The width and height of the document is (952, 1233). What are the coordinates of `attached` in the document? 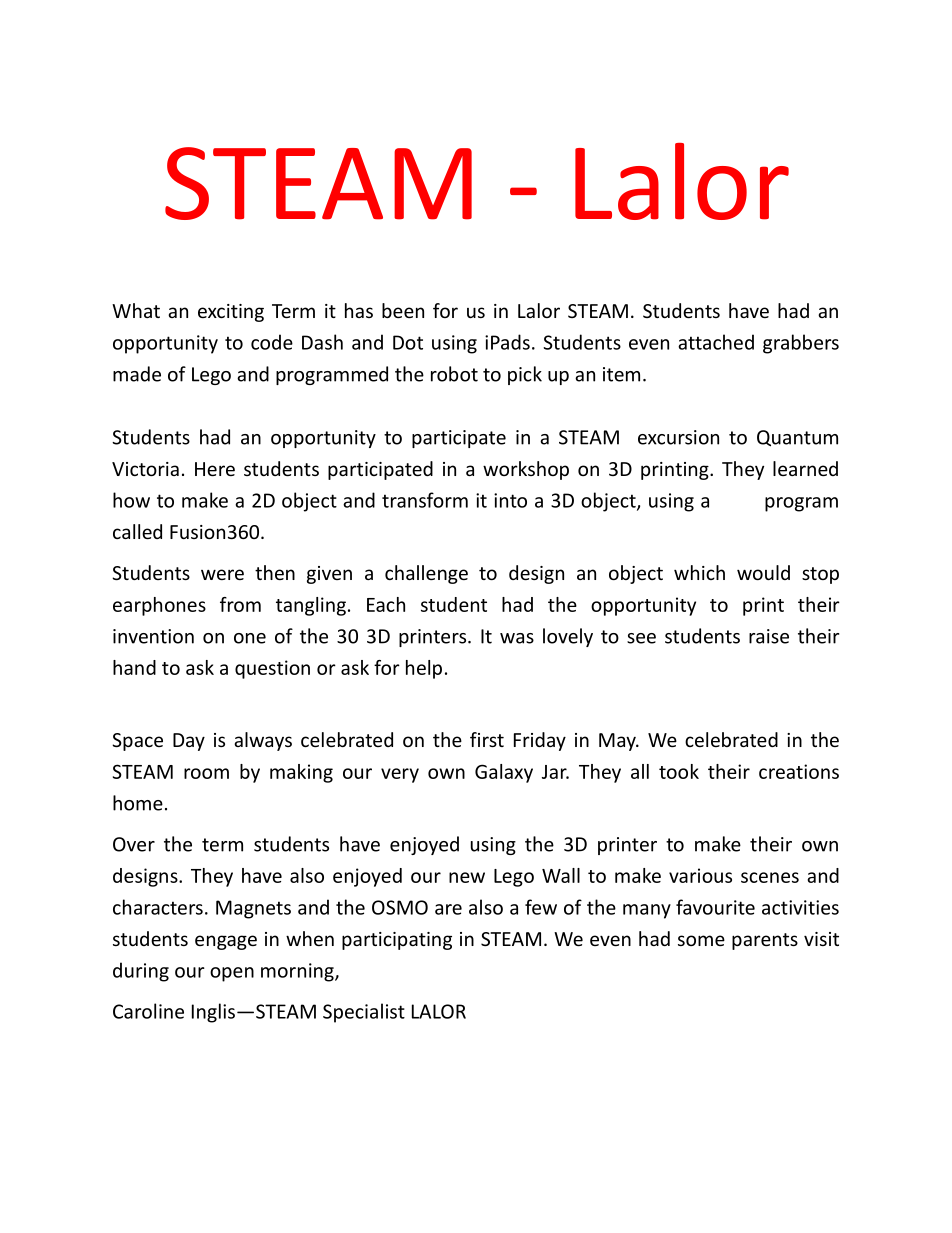 It's located at (716, 342).
